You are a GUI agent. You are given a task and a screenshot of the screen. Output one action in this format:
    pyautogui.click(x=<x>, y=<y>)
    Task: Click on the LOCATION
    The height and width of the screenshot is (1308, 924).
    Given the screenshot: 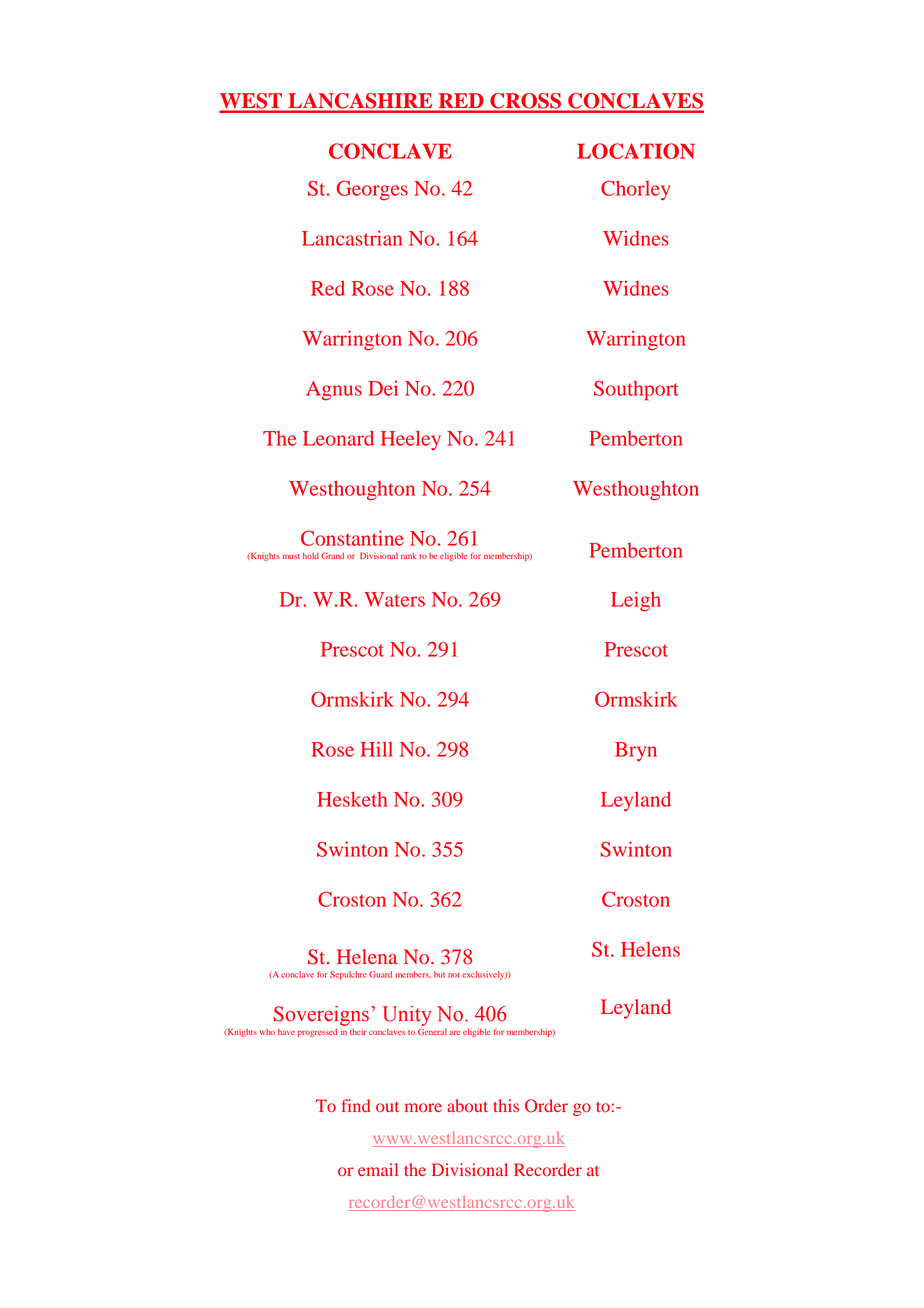 What is the action you would take?
    pyautogui.click(x=636, y=151)
